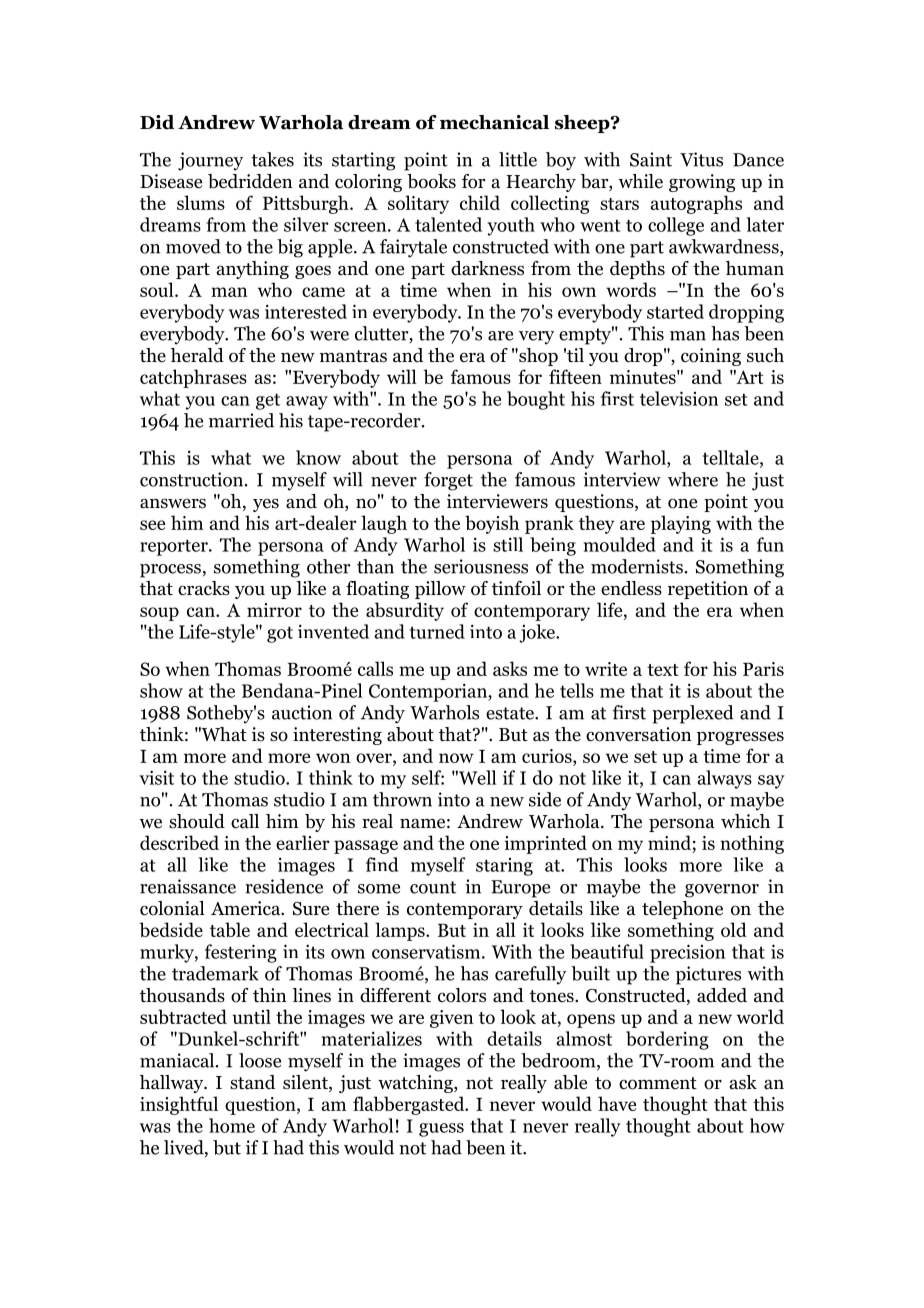 The image size is (924, 1308). I want to click on books, so click(431, 181).
